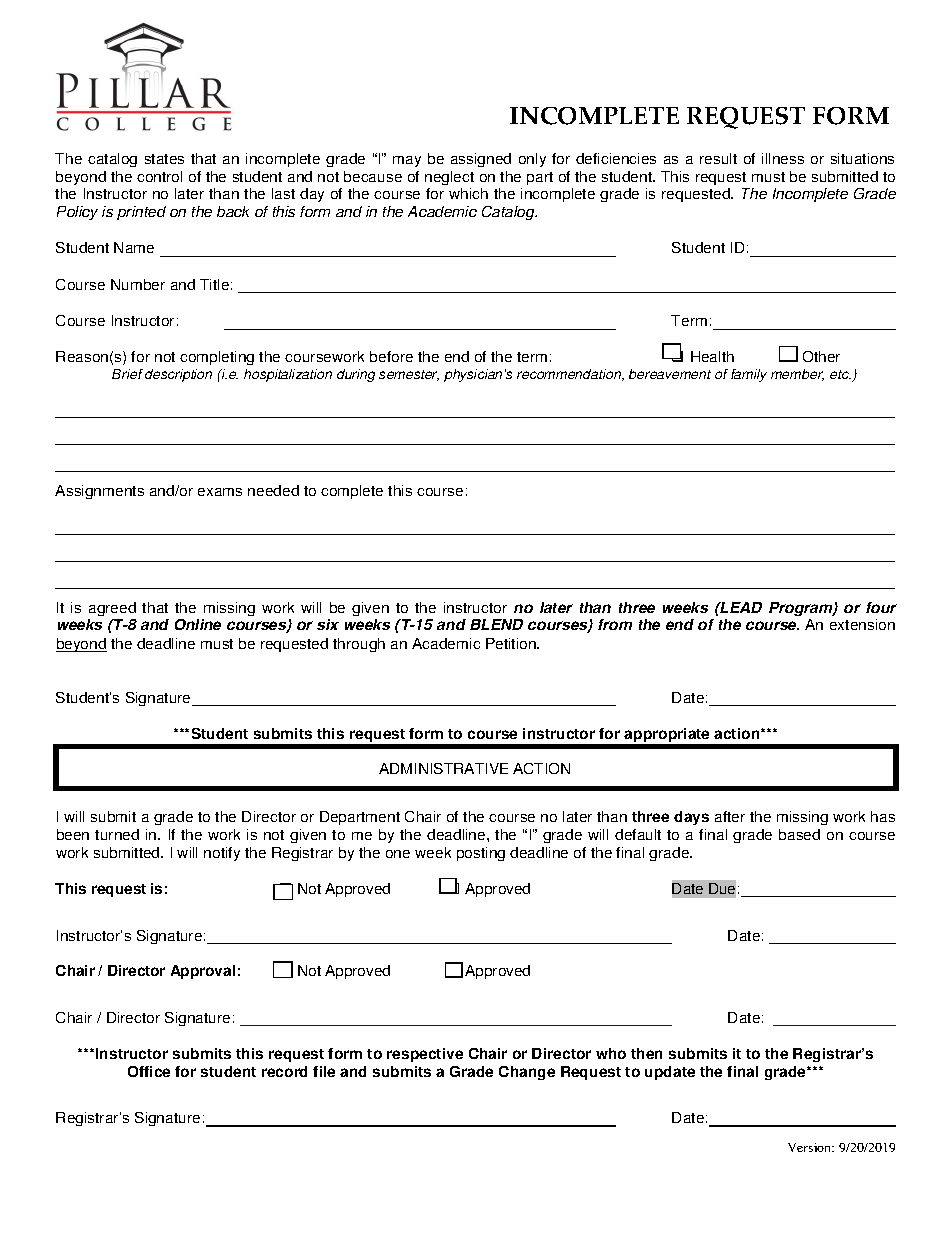  I want to click on Change, so click(527, 1073).
